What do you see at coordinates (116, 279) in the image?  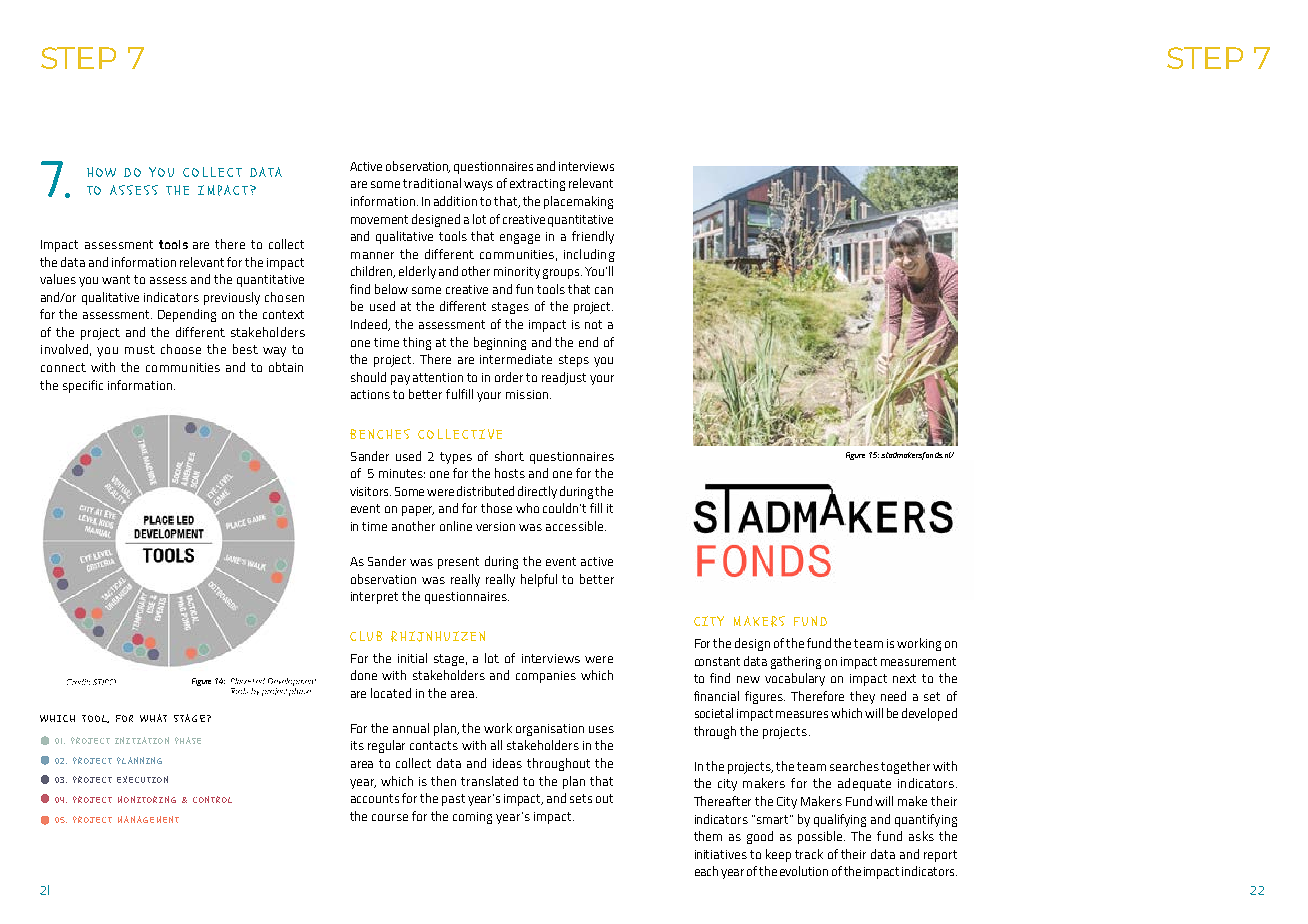 I see `want` at bounding box center [116, 279].
